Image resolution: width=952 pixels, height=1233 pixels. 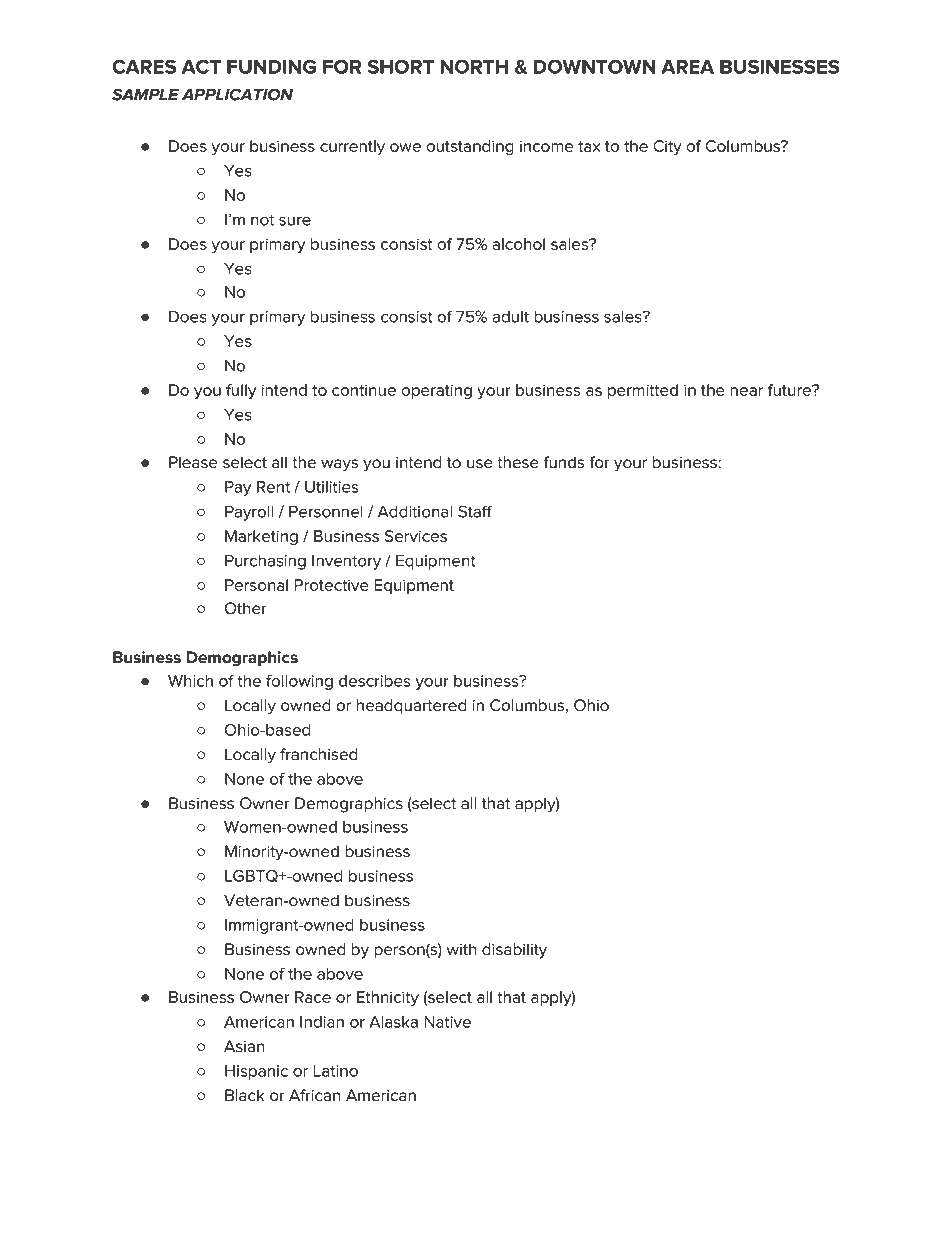 I want to click on Other, so click(x=246, y=608).
